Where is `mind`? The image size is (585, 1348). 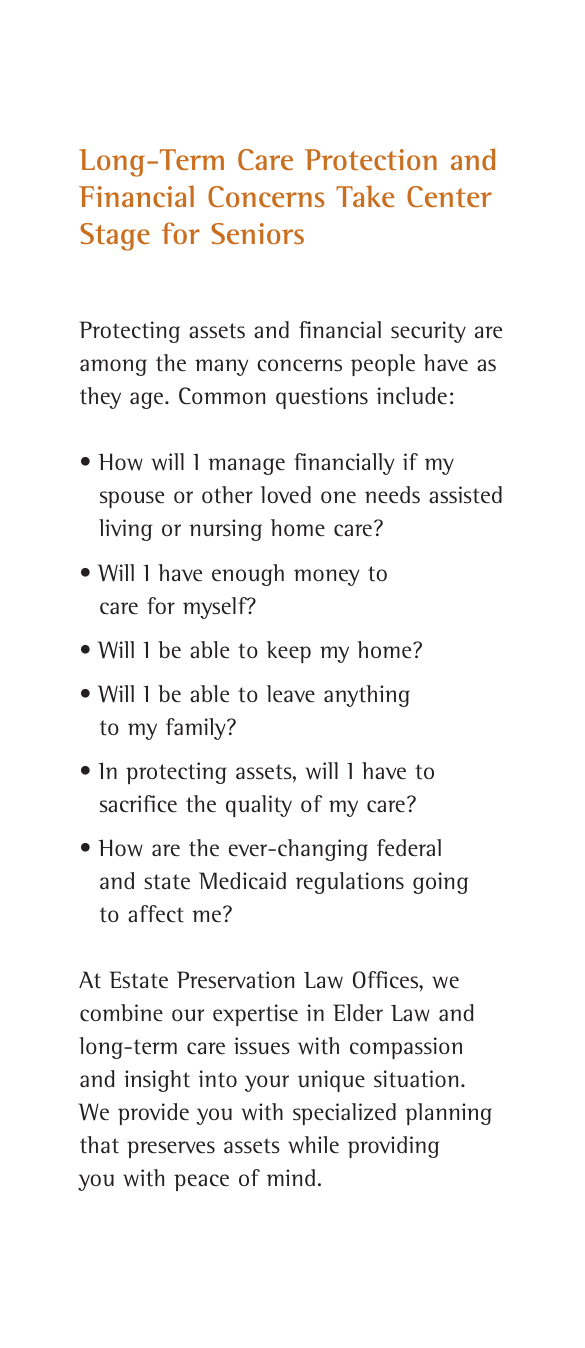 mind is located at coordinates (291, 1177).
